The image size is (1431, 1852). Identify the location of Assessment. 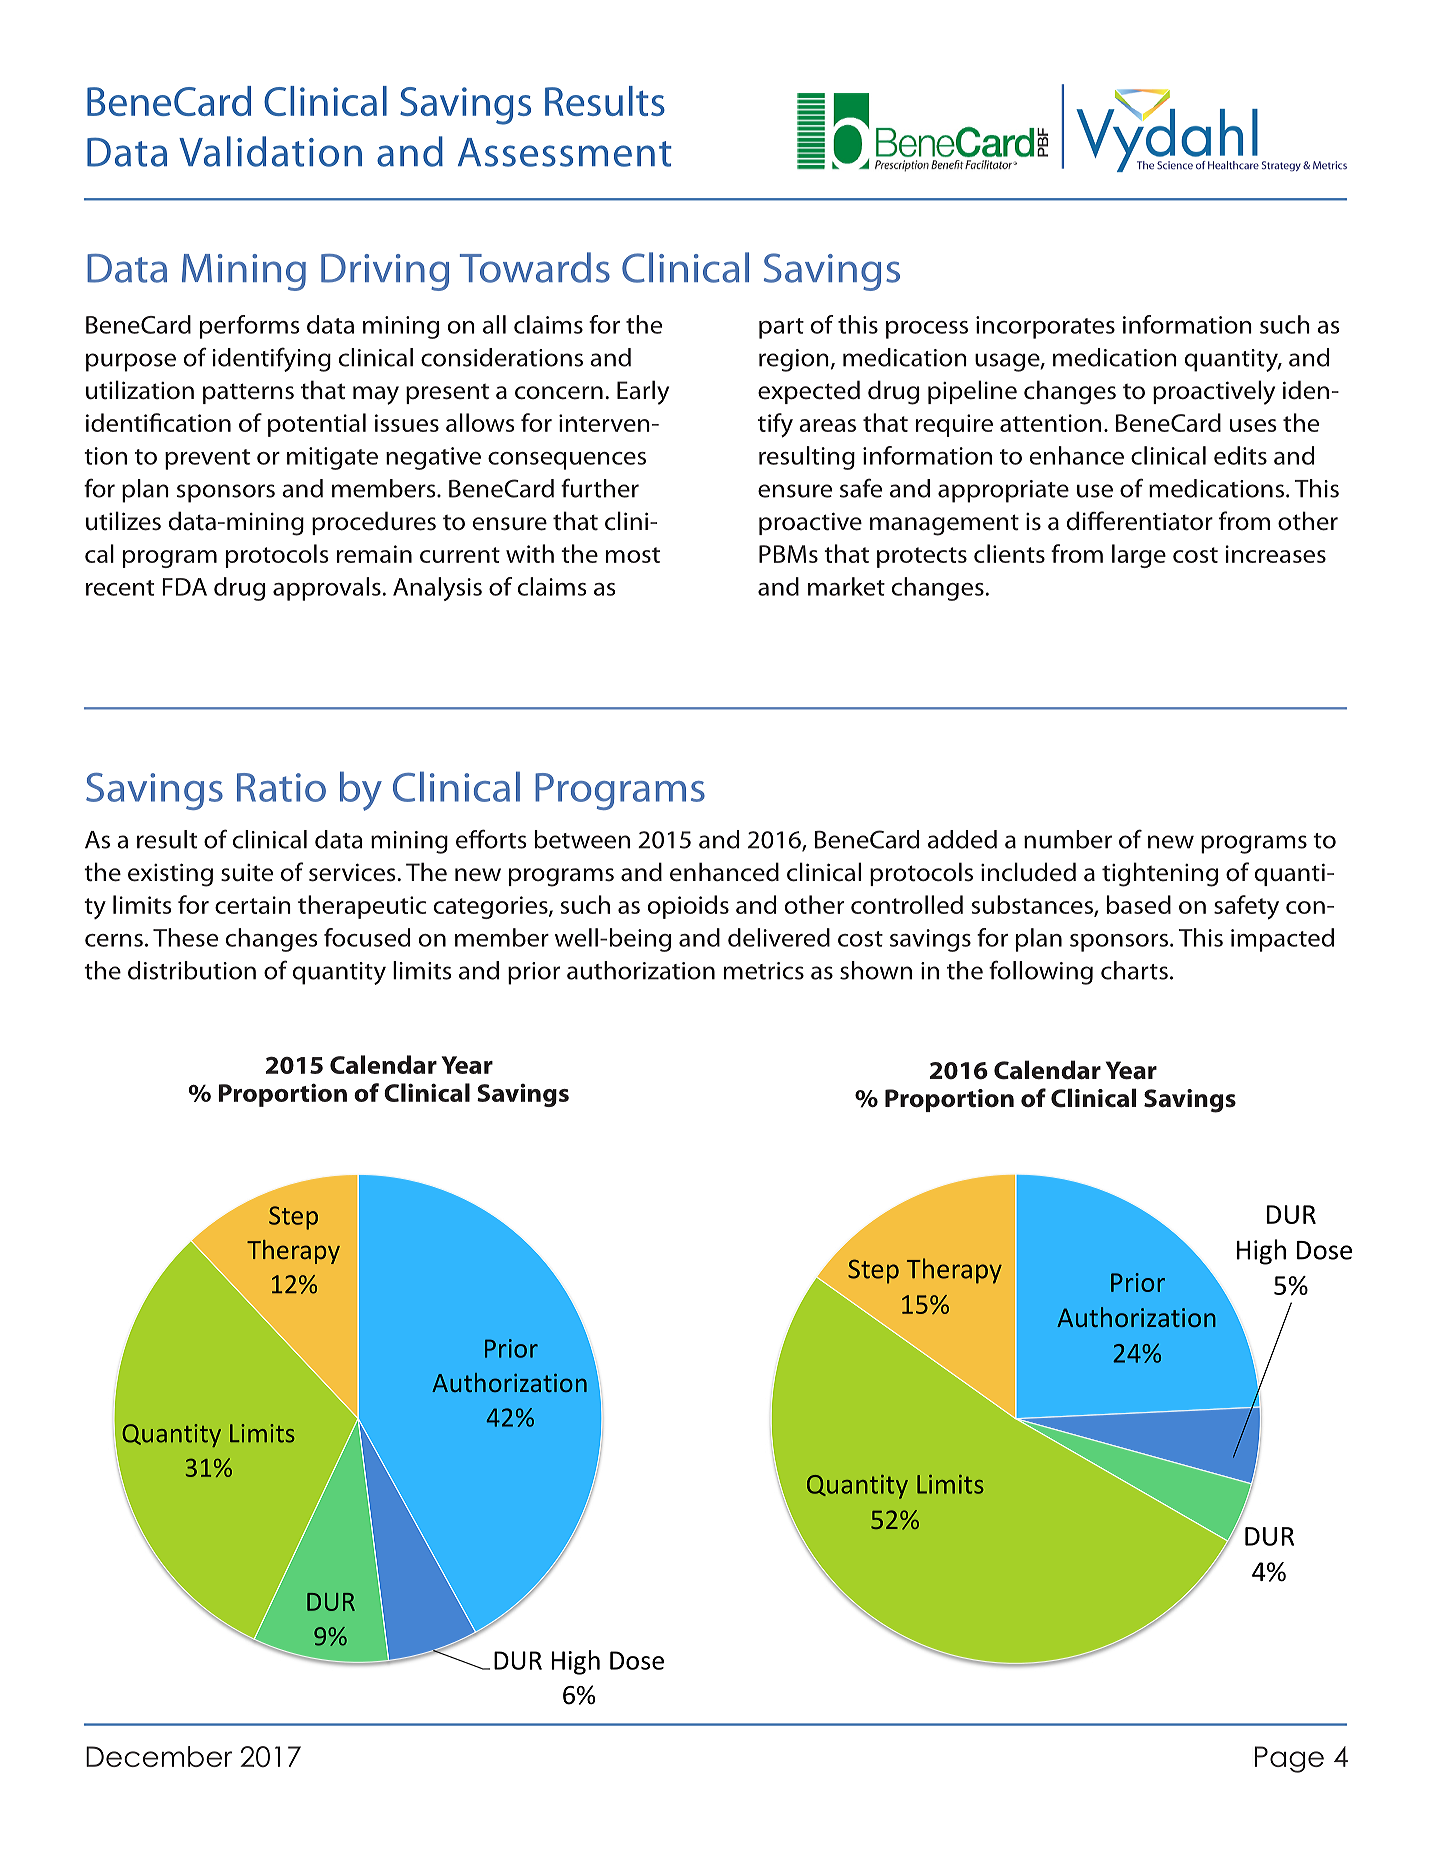
(565, 152).
